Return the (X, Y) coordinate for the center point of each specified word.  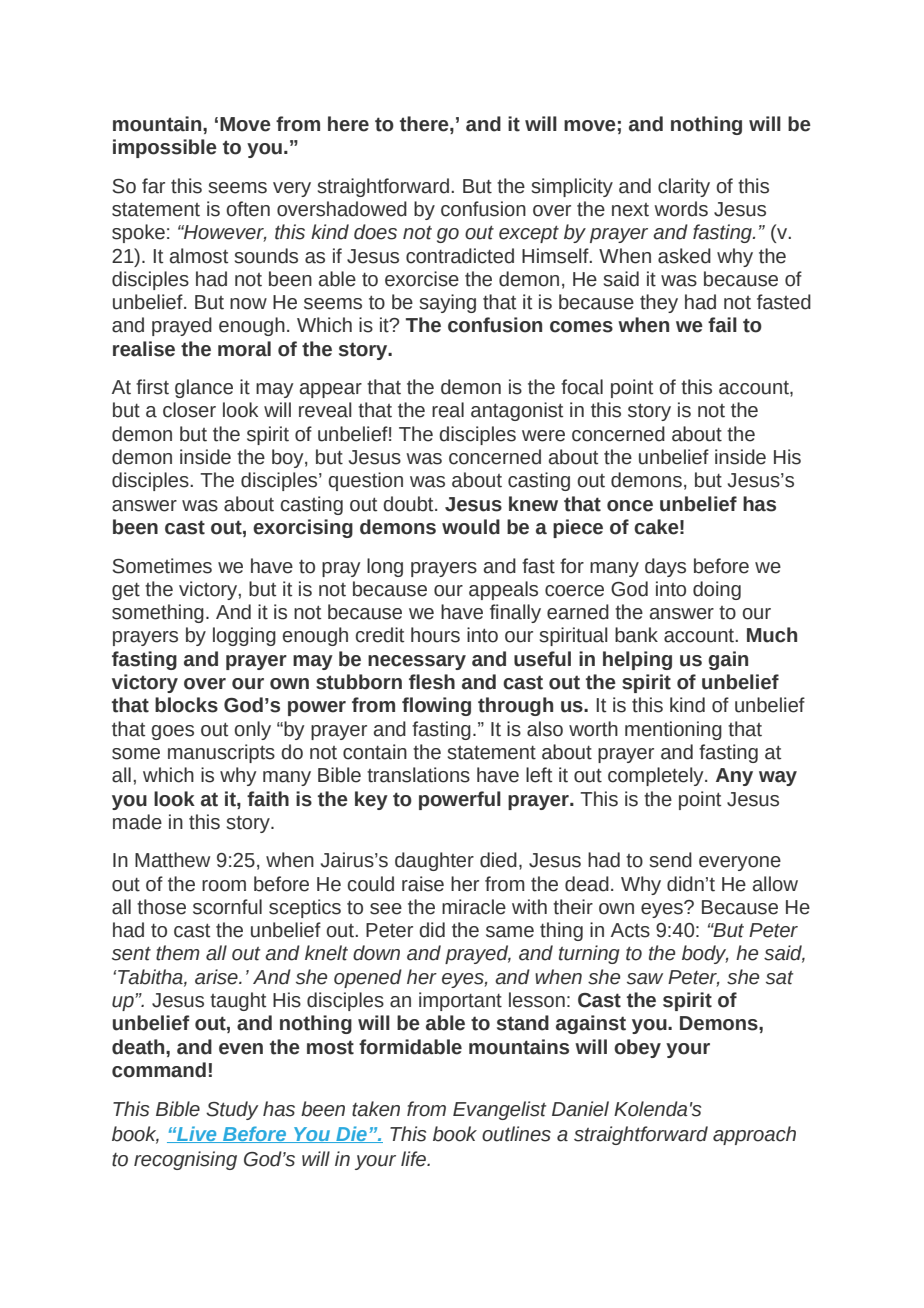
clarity (684, 187)
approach (754, 1135)
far (153, 186)
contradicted (460, 256)
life (415, 1159)
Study (232, 1110)
